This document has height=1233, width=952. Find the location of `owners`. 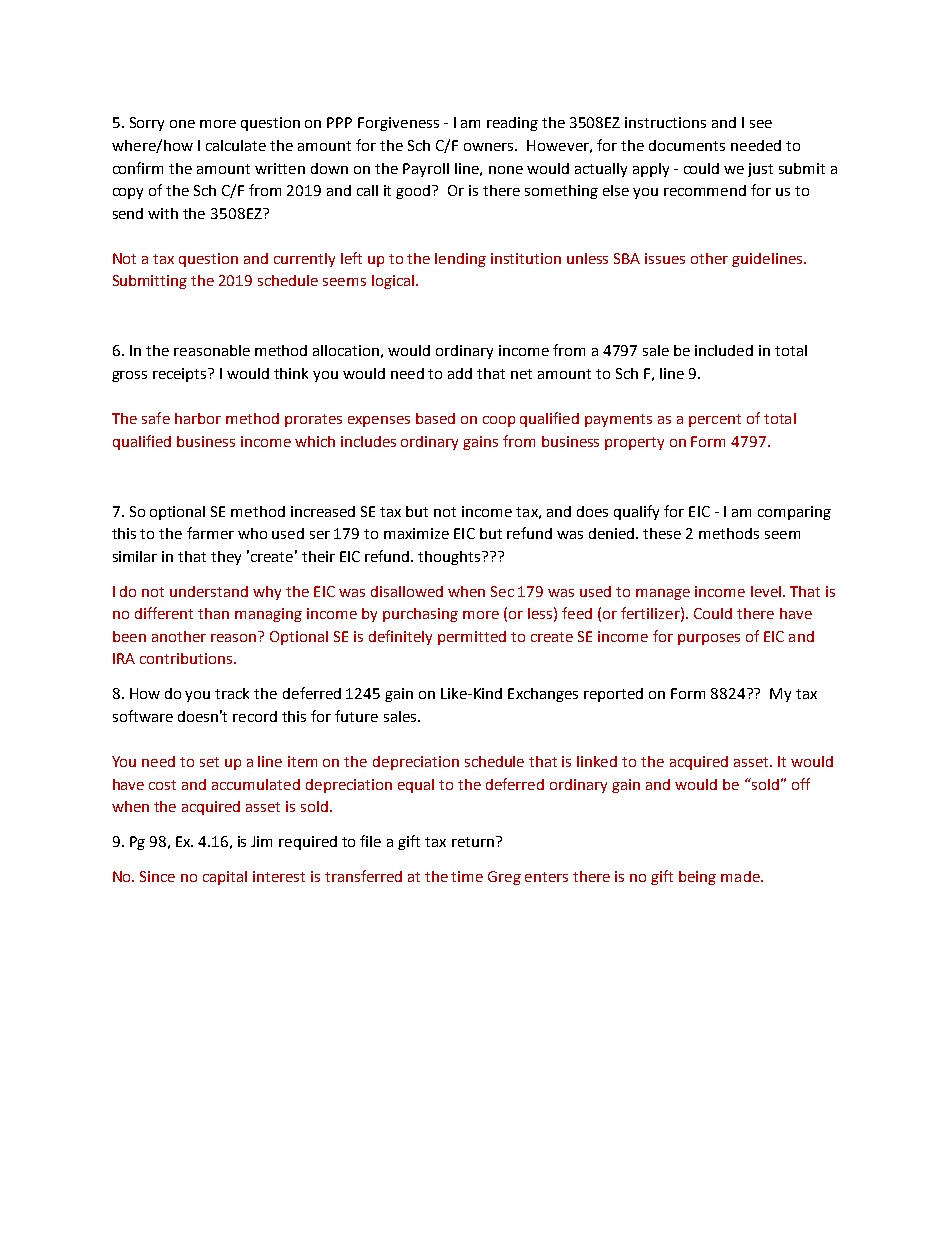

owners is located at coordinates (490, 147).
